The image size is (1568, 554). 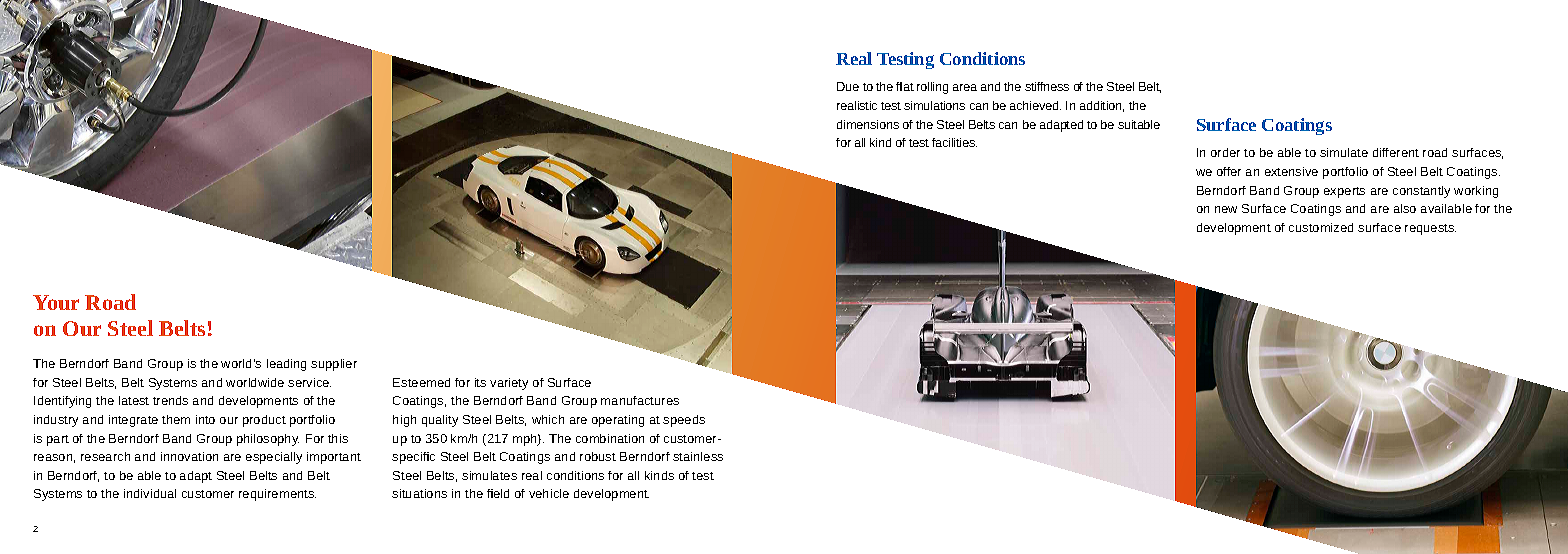 I want to click on requirements, so click(x=277, y=495).
